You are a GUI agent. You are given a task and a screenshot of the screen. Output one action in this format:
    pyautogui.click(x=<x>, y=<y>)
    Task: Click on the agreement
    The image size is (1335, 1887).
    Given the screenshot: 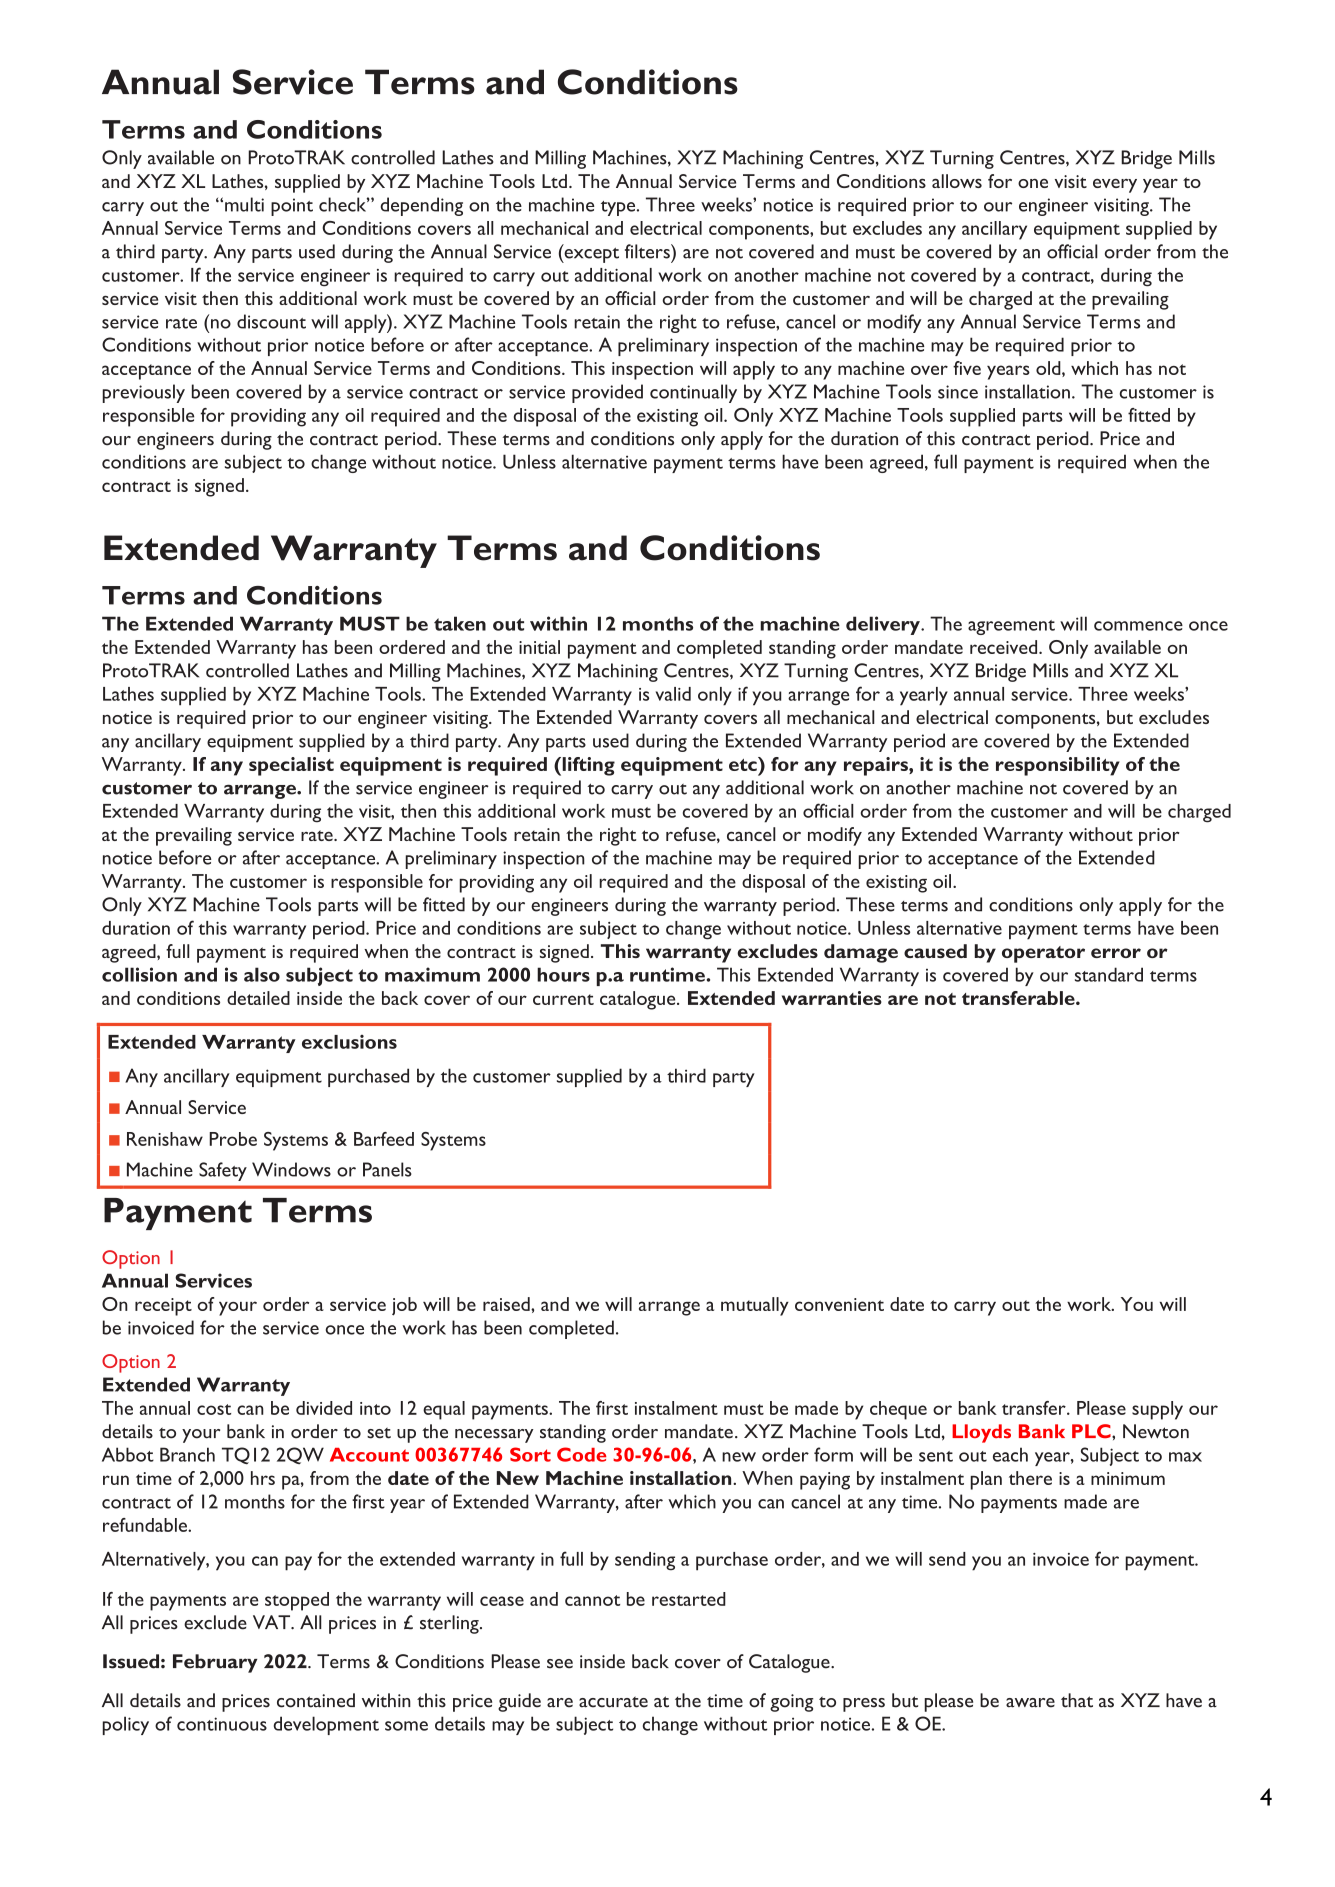 What is the action you would take?
    pyautogui.click(x=1011, y=627)
